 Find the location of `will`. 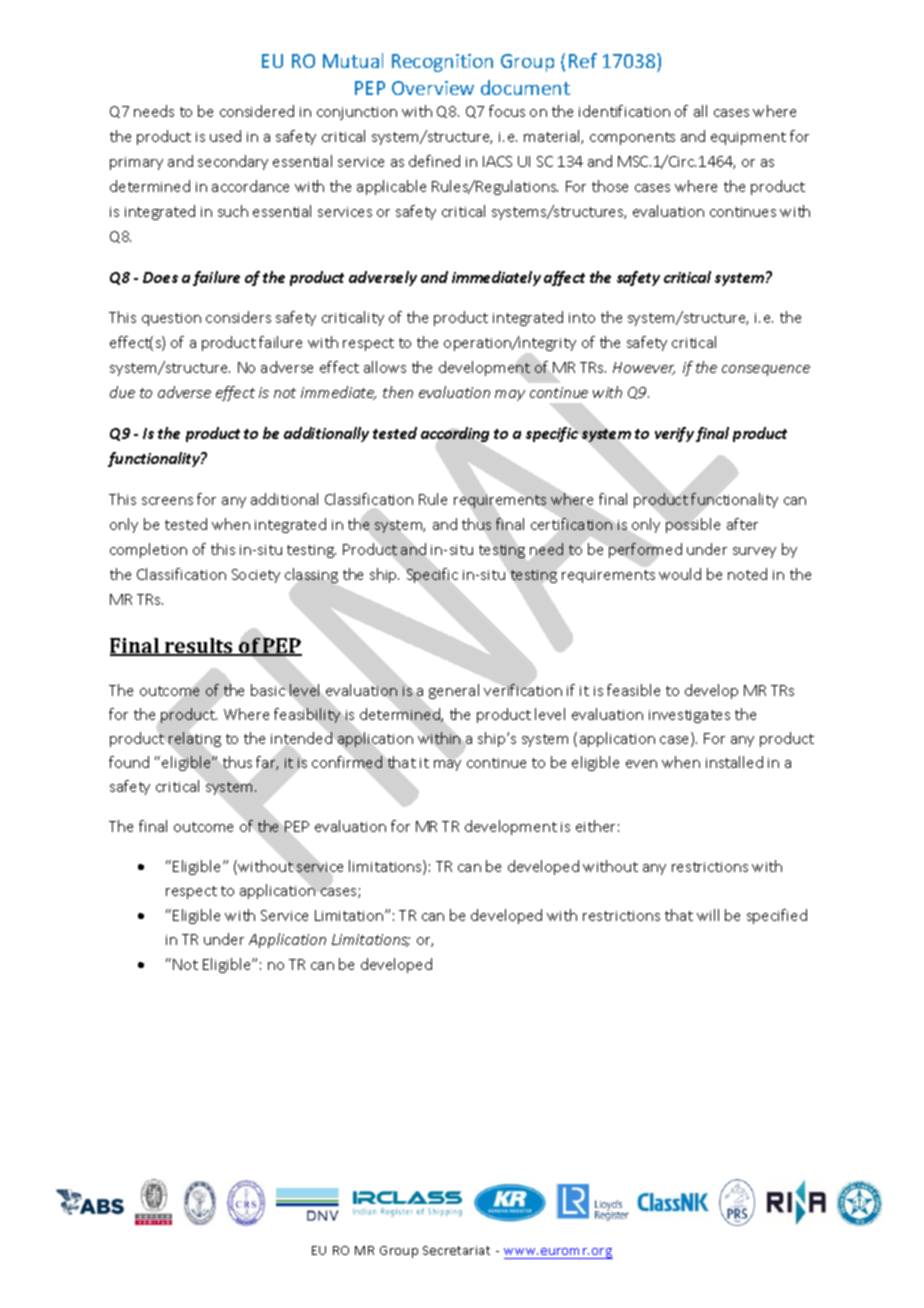

will is located at coordinates (708, 915).
